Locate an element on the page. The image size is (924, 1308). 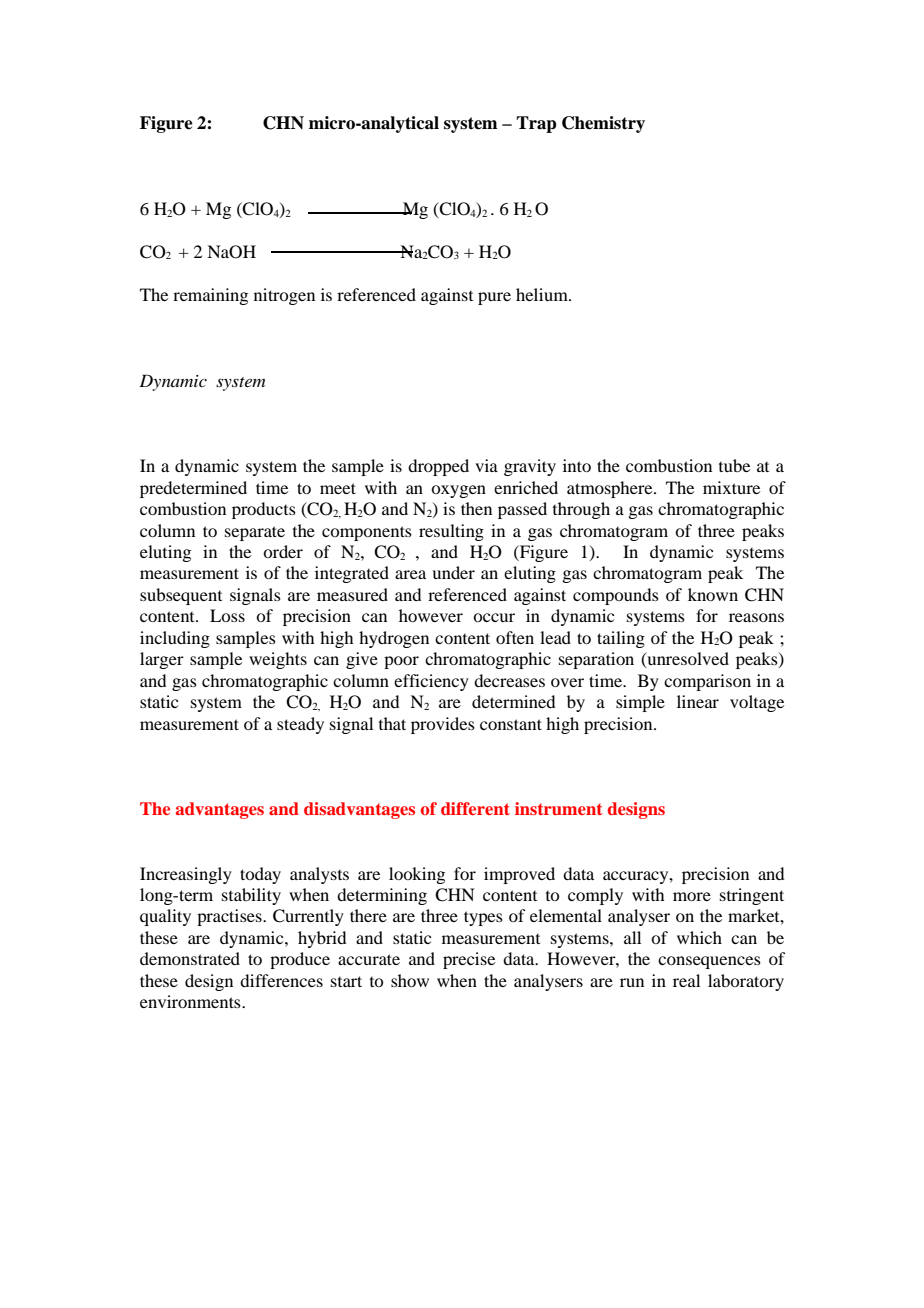
differences is located at coordinates (281, 980).
